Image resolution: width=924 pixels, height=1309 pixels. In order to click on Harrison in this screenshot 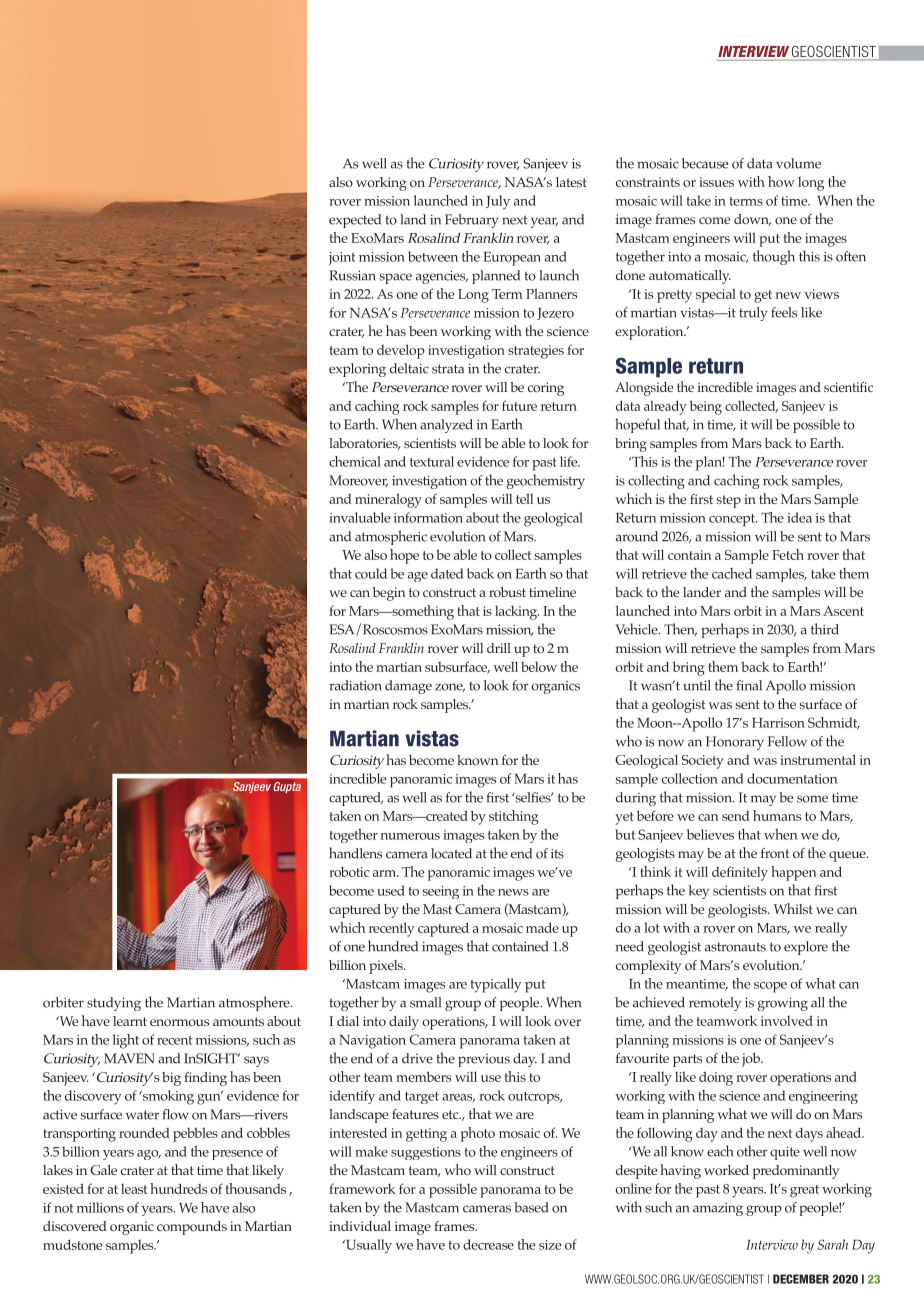, I will do `click(778, 723)`.
